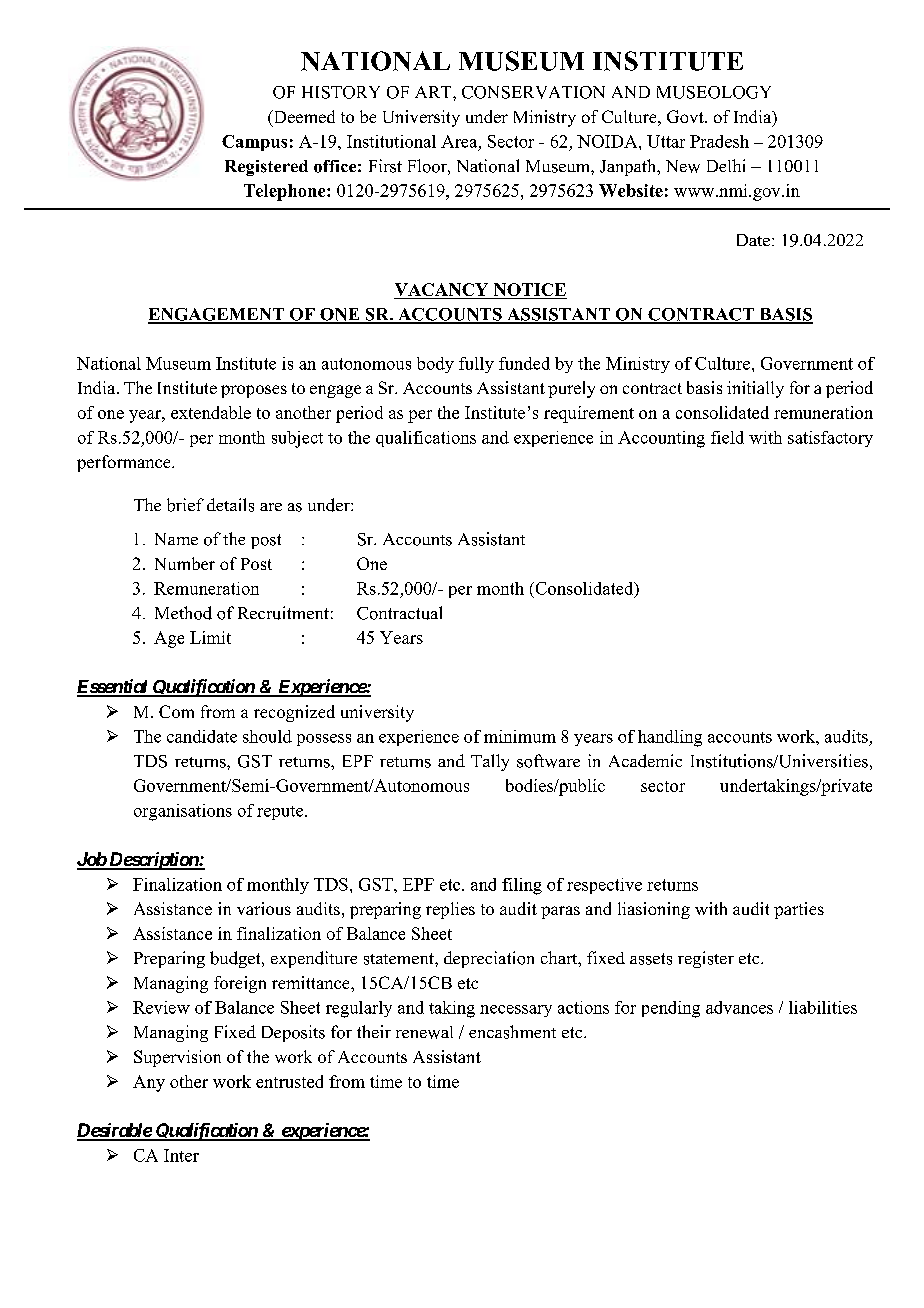  What do you see at coordinates (424, 1032) in the image?
I see `renewal` at bounding box center [424, 1032].
